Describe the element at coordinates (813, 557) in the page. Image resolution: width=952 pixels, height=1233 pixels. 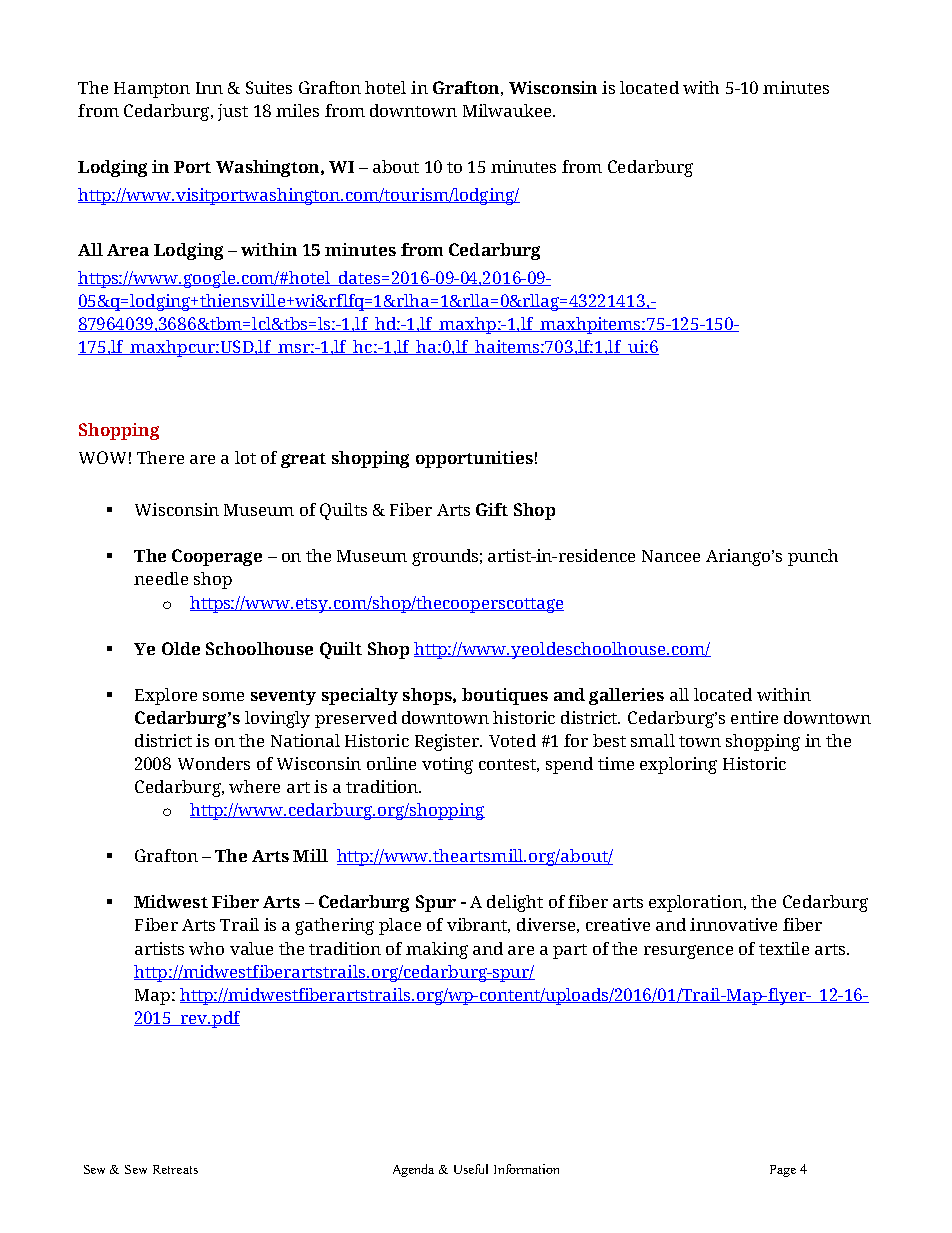
I see `punch` at that location.
